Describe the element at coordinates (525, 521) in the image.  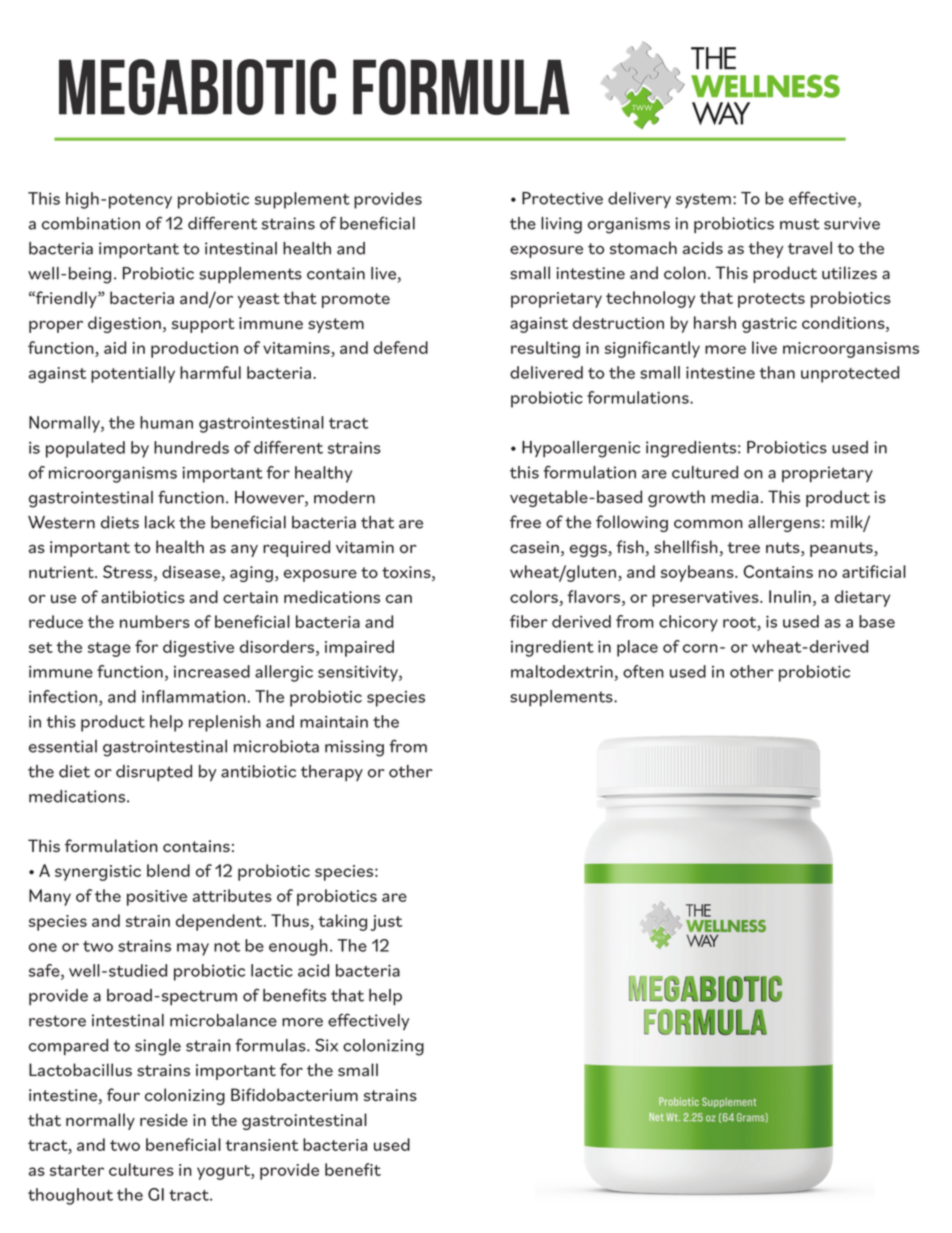
I see `free` at that location.
